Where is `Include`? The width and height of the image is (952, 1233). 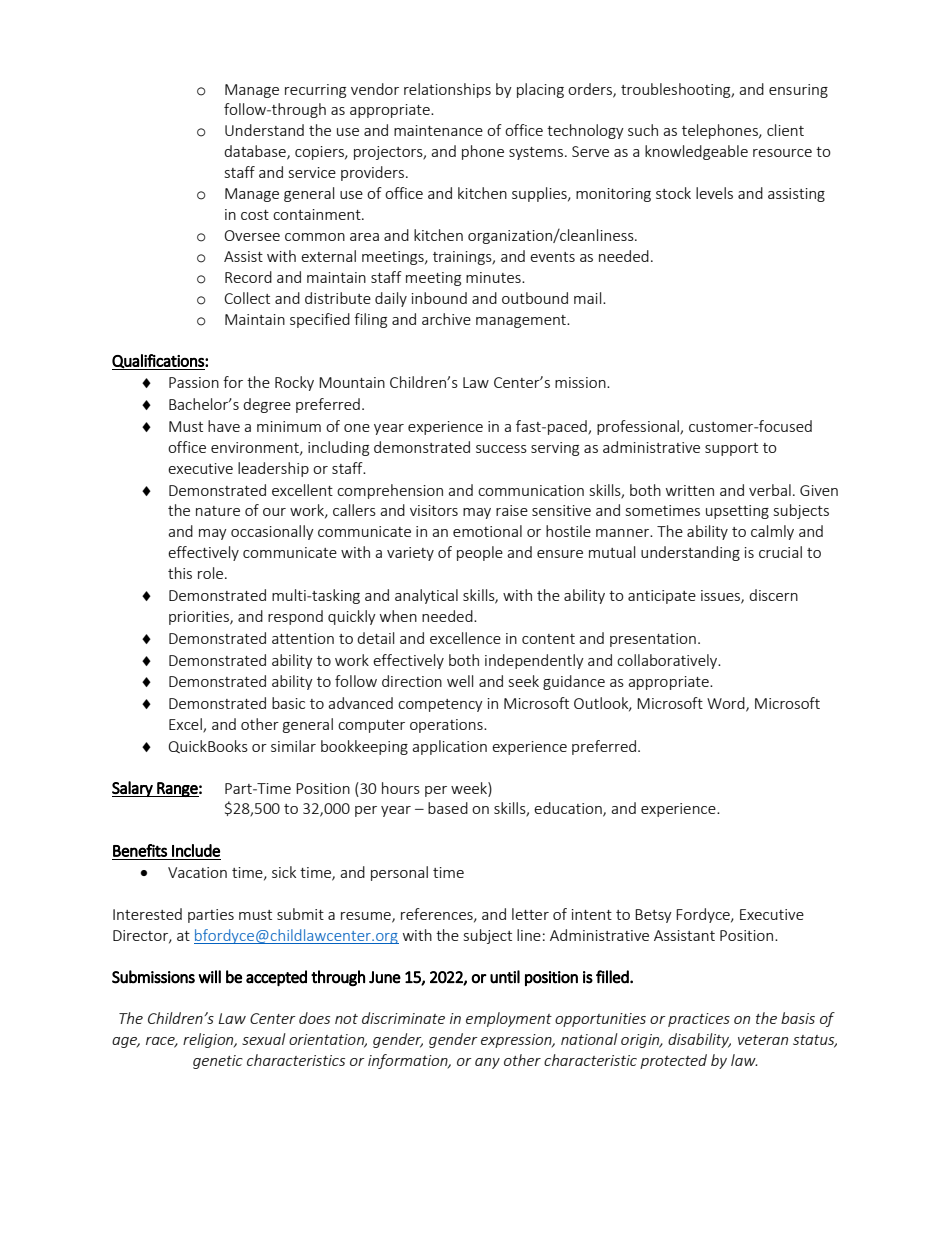 Include is located at coordinates (196, 850).
